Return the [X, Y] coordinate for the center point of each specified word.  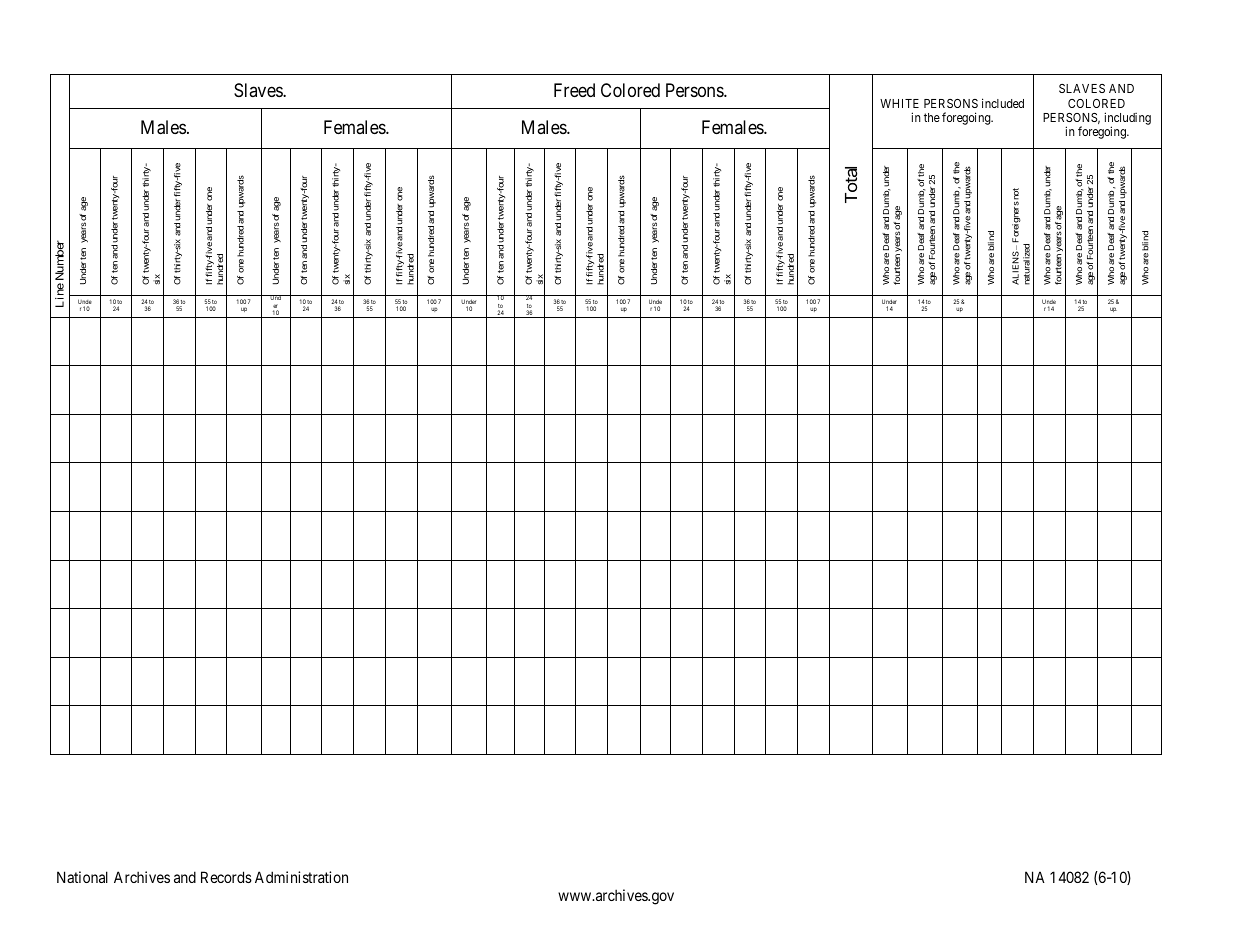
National [82, 877]
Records [226, 877]
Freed [574, 90]
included [1003, 103]
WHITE [899, 103]
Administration [301, 877]
